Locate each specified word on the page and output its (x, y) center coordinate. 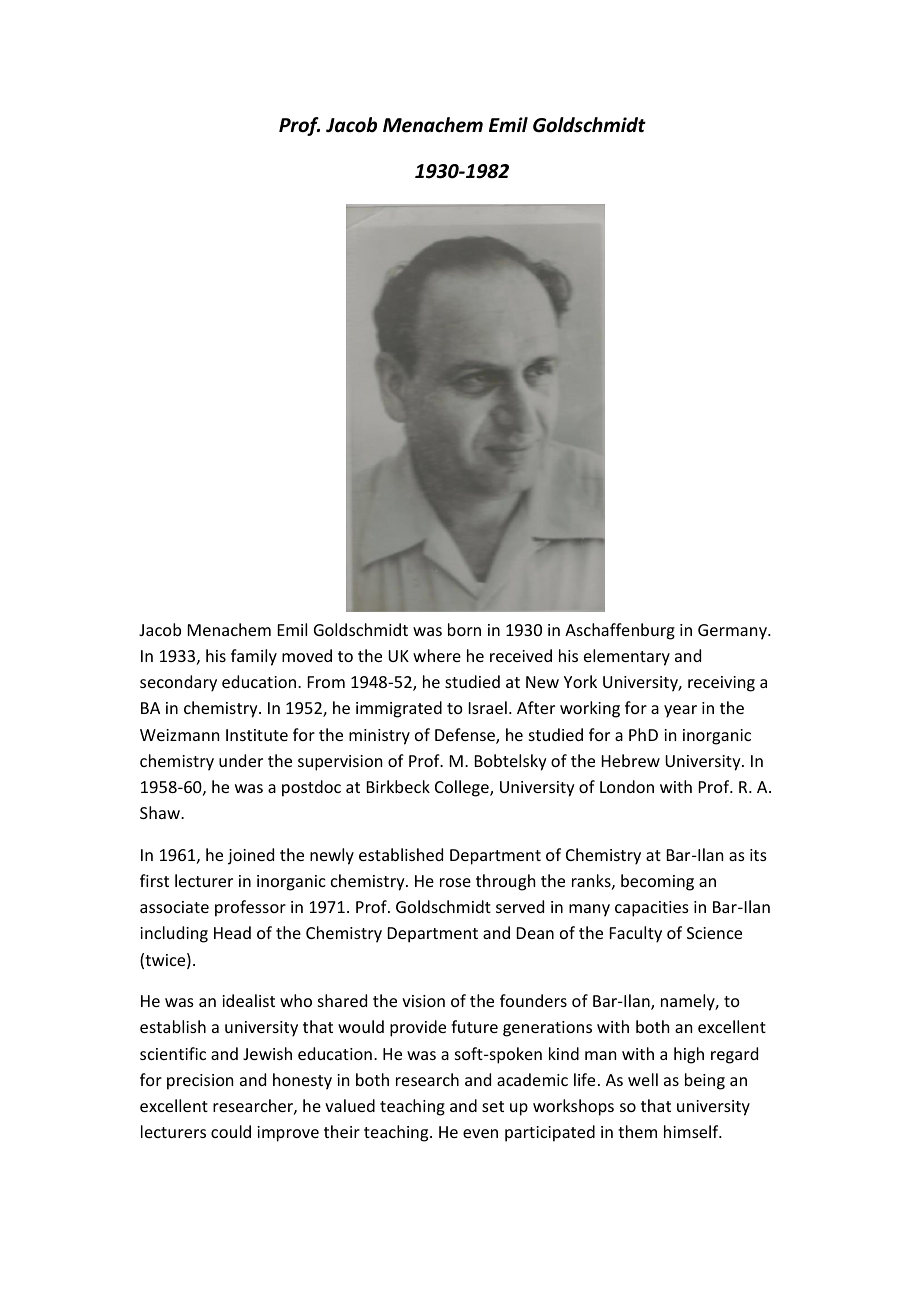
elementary (627, 657)
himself (692, 1131)
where (437, 655)
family (254, 657)
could (231, 1131)
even (480, 1133)
